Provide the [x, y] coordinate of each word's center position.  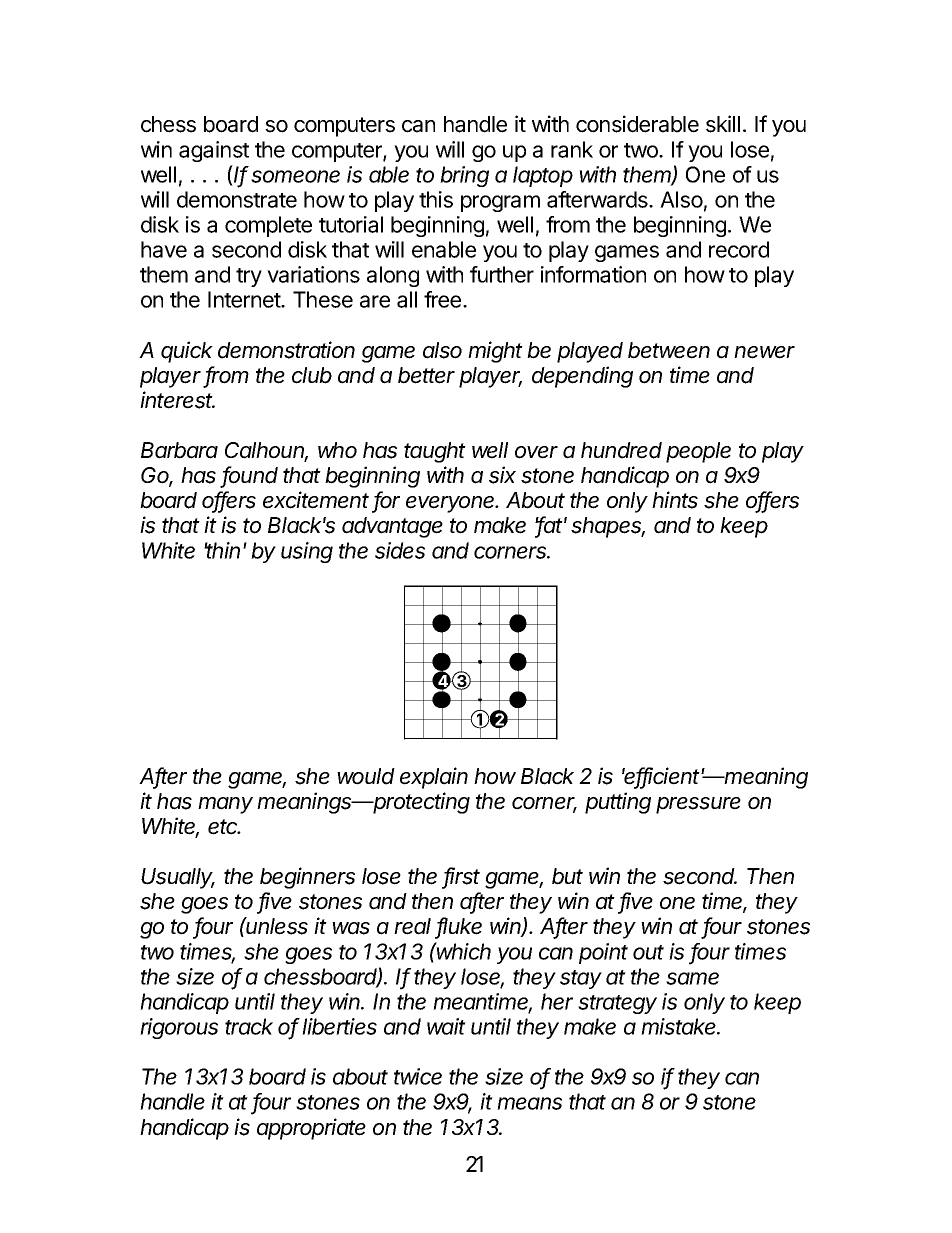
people [698, 452]
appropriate [311, 1129]
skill [723, 124]
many [225, 805]
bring [464, 176]
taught [435, 452]
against [214, 151]
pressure [698, 805]
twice [418, 1076]
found [250, 476]
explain [434, 778]
